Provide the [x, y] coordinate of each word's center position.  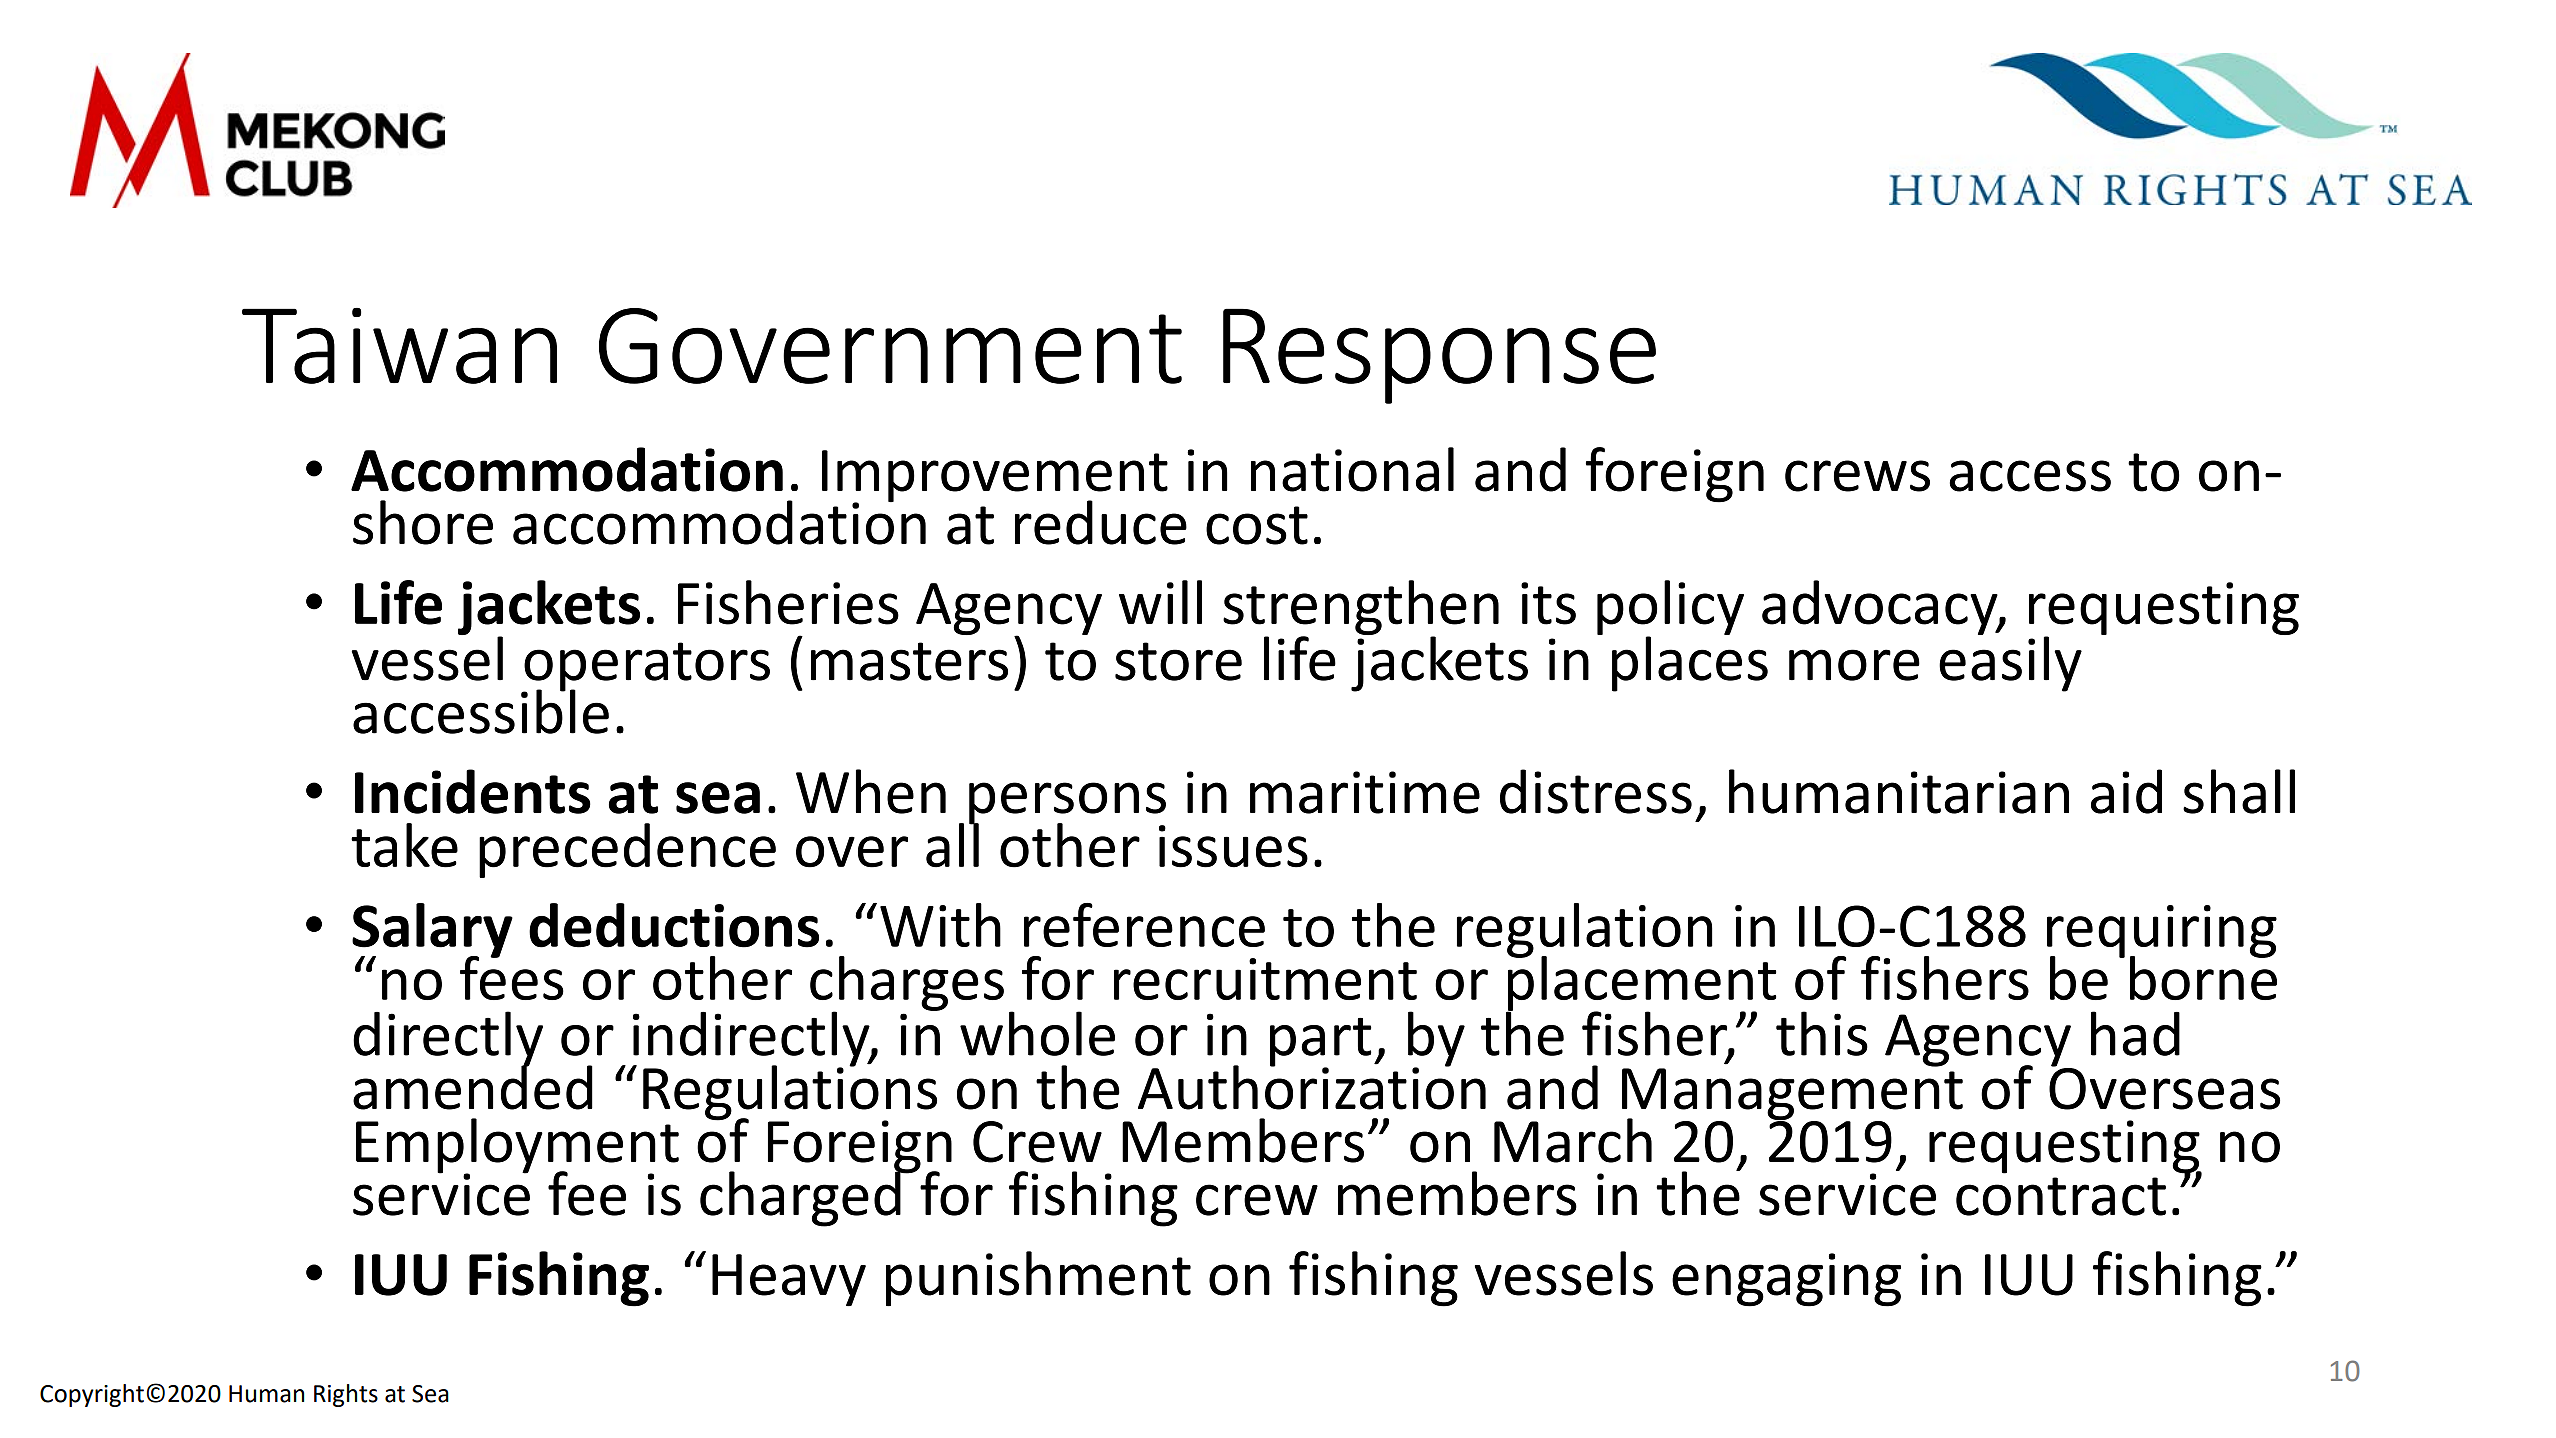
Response [1439, 356]
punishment [1038, 1279]
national [1352, 469]
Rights [346, 1395]
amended [473, 1086]
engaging [1786, 1280]
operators [646, 668]
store [1178, 661]
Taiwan [399, 346]
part [1321, 1043]
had [2135, 1033]
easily [2010, 663]
